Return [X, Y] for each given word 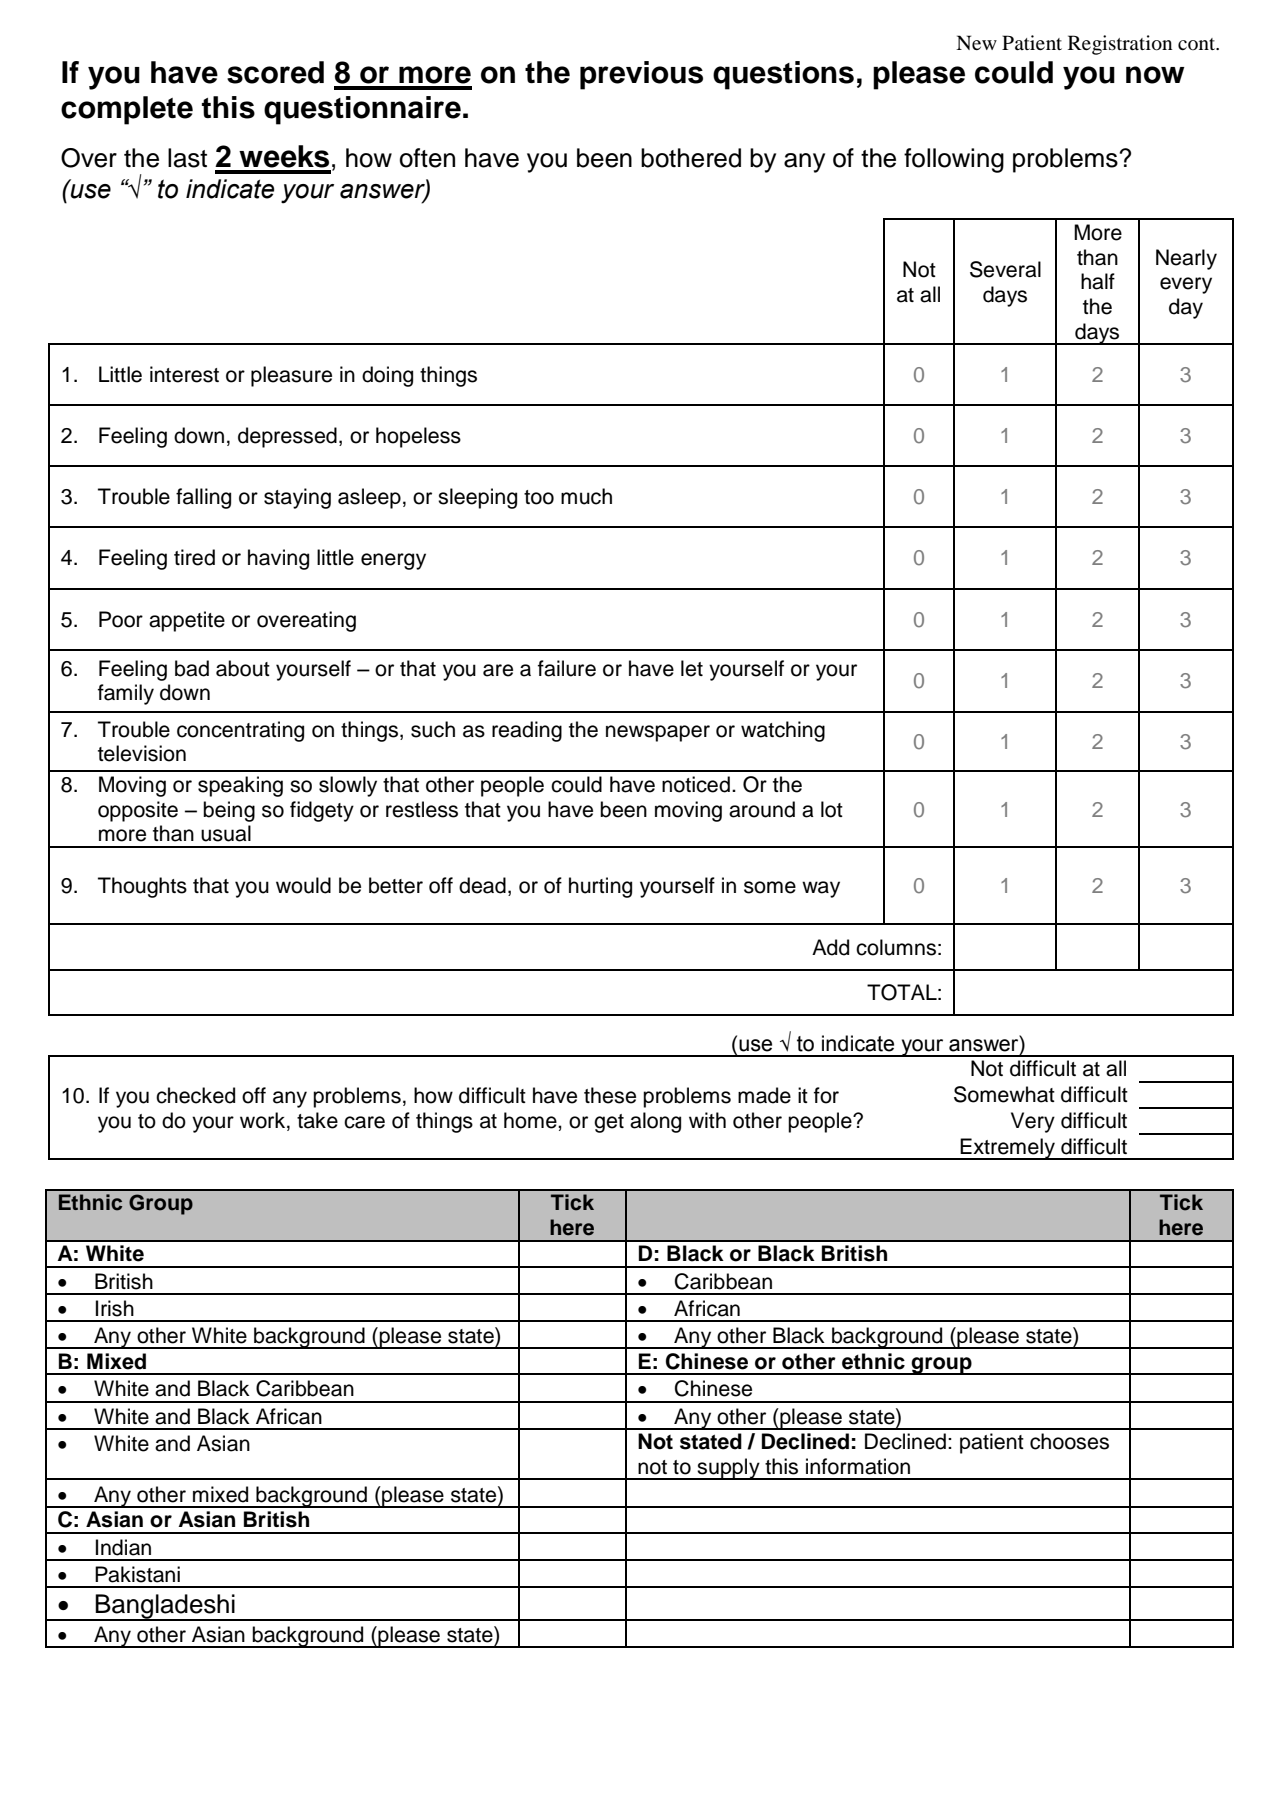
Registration [1120, 45]
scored [275, 72]
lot [832, 809]
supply [729, 1469]
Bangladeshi [165, 1607]
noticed [696, 784]
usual [226, 833]
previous [641, 75]
